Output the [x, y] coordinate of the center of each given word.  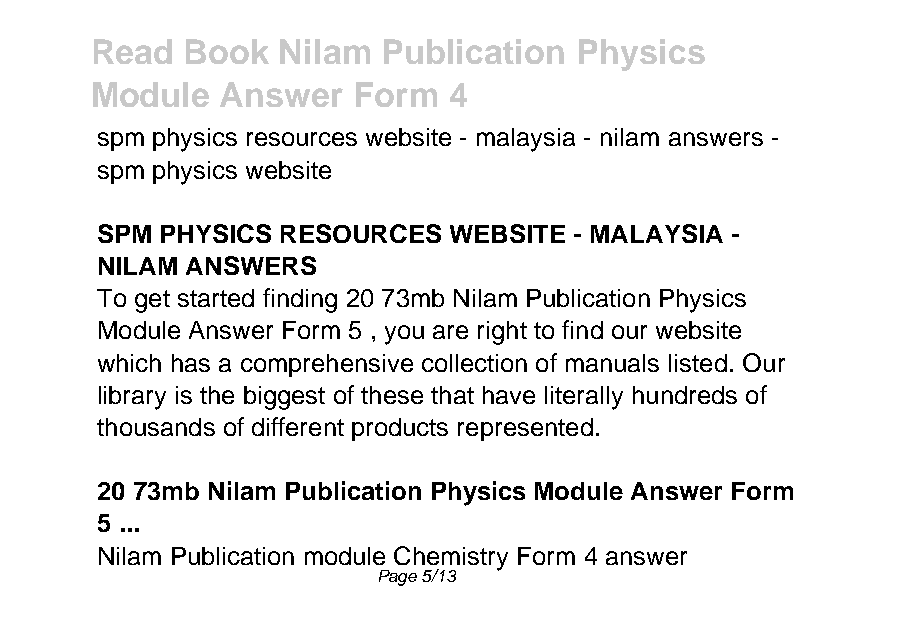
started [216, 298]
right [502, 333]
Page [398, 578]
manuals [612, 363]
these [392, 395]
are [450, 332]
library [132, 398]
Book [227, 51]
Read [133, 51]
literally [584, 398]
